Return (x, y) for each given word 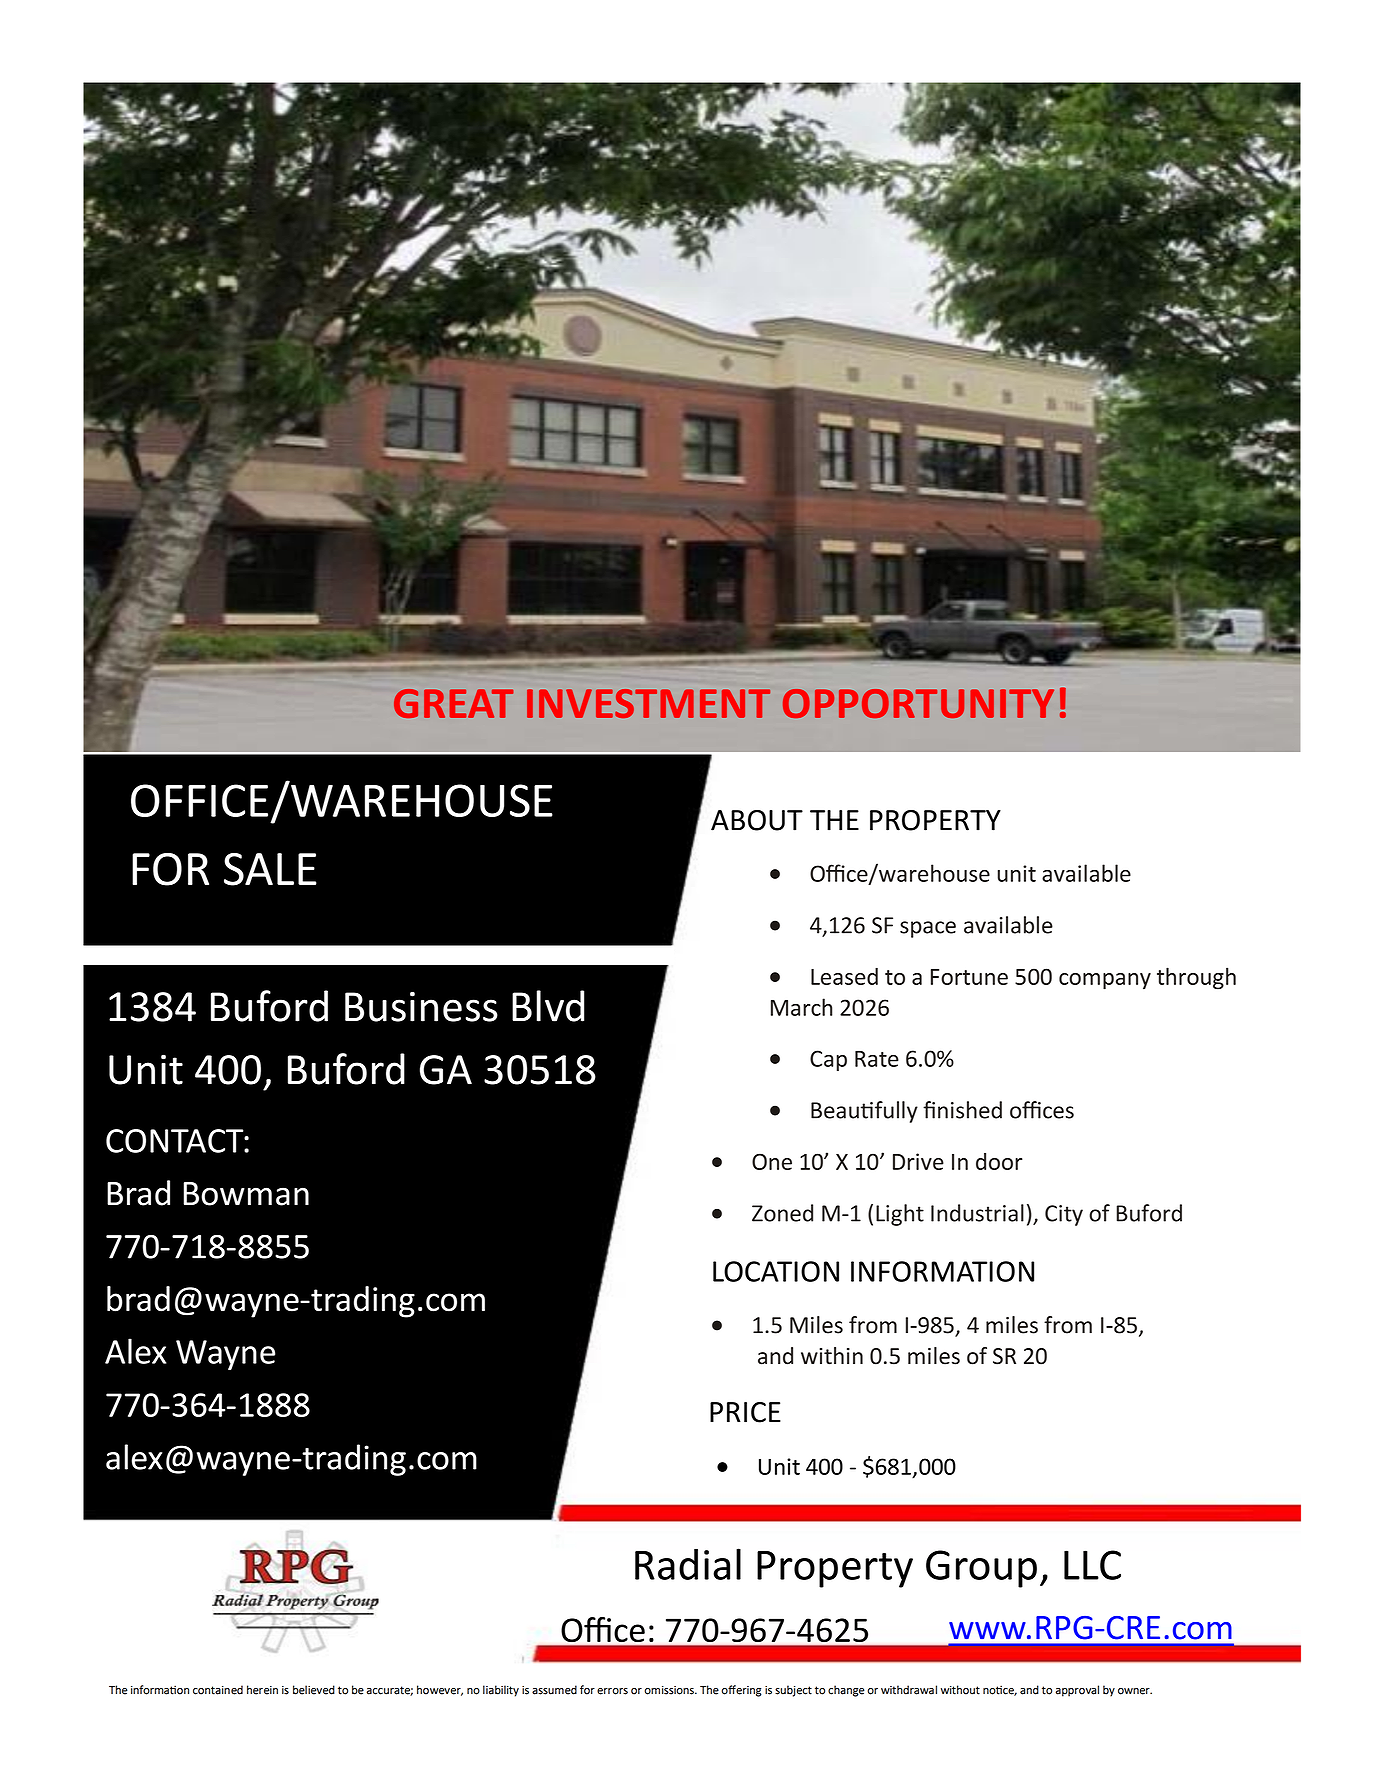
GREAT (453, 703)
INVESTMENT (648, 703)
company (1105, 981)
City (1064, 1215)
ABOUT (757, 820)
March (801, 1007)
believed (314, 1690)
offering (741, 1691)
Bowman (246, 1194)
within (832, 1356)
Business (421, 1007)
